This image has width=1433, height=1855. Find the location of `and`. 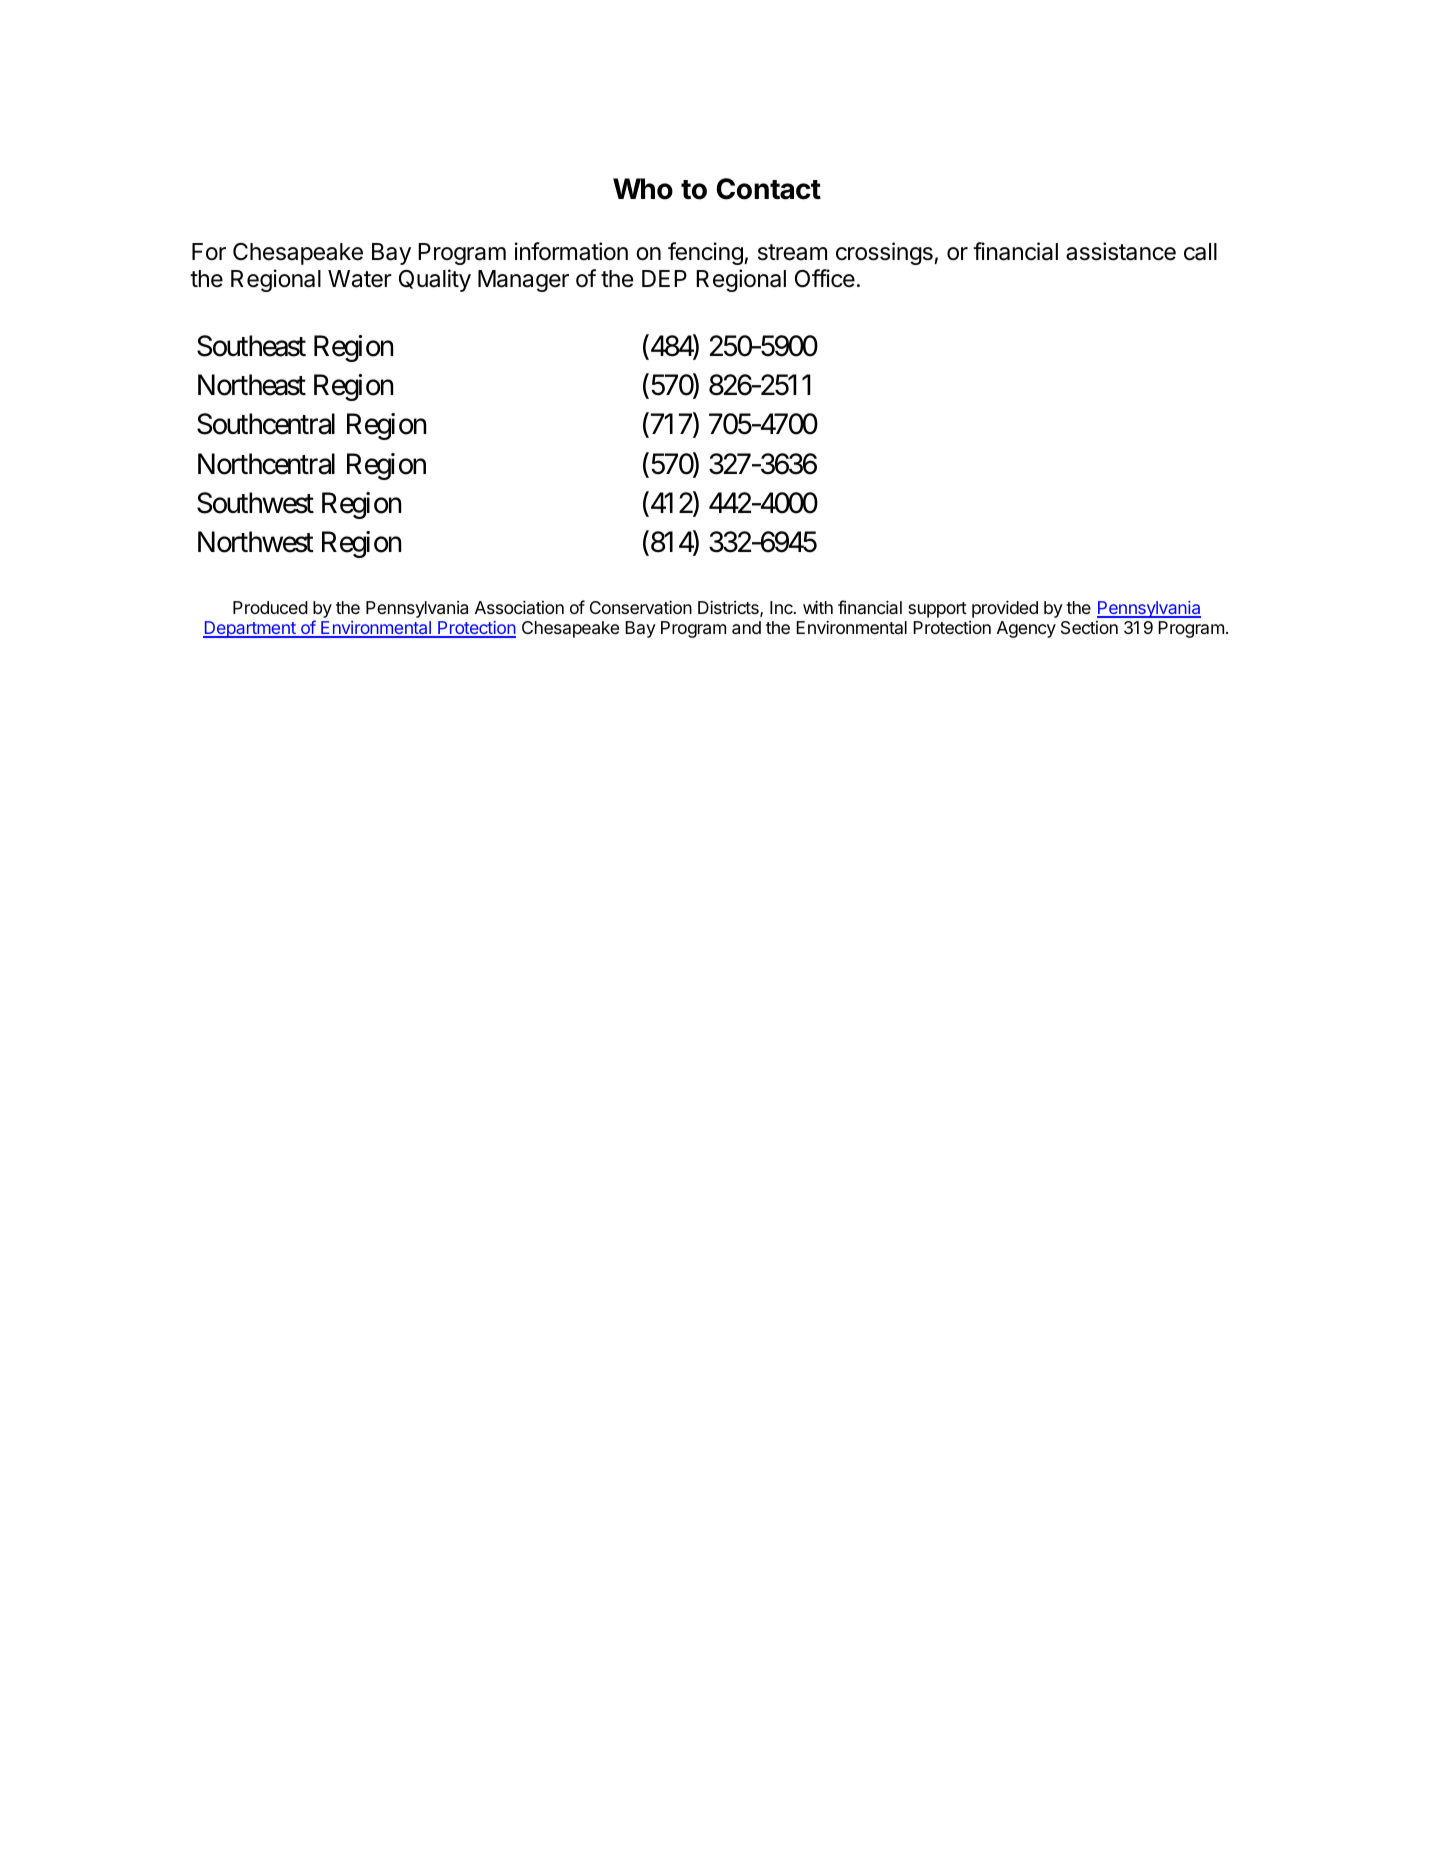

and is located at coordinates (746, 628).
